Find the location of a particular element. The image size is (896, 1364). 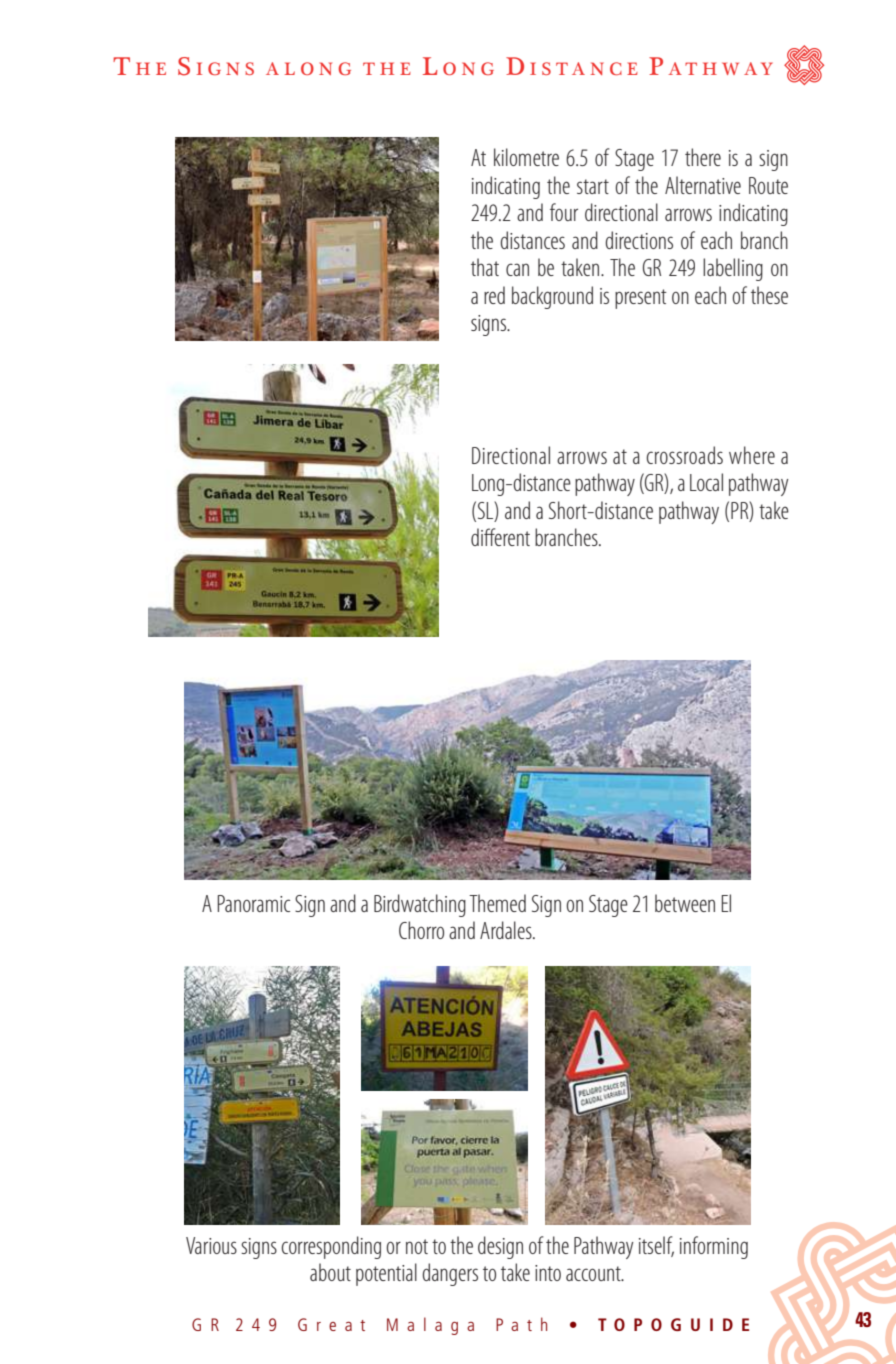

different is located at coordinates (500, 537).
